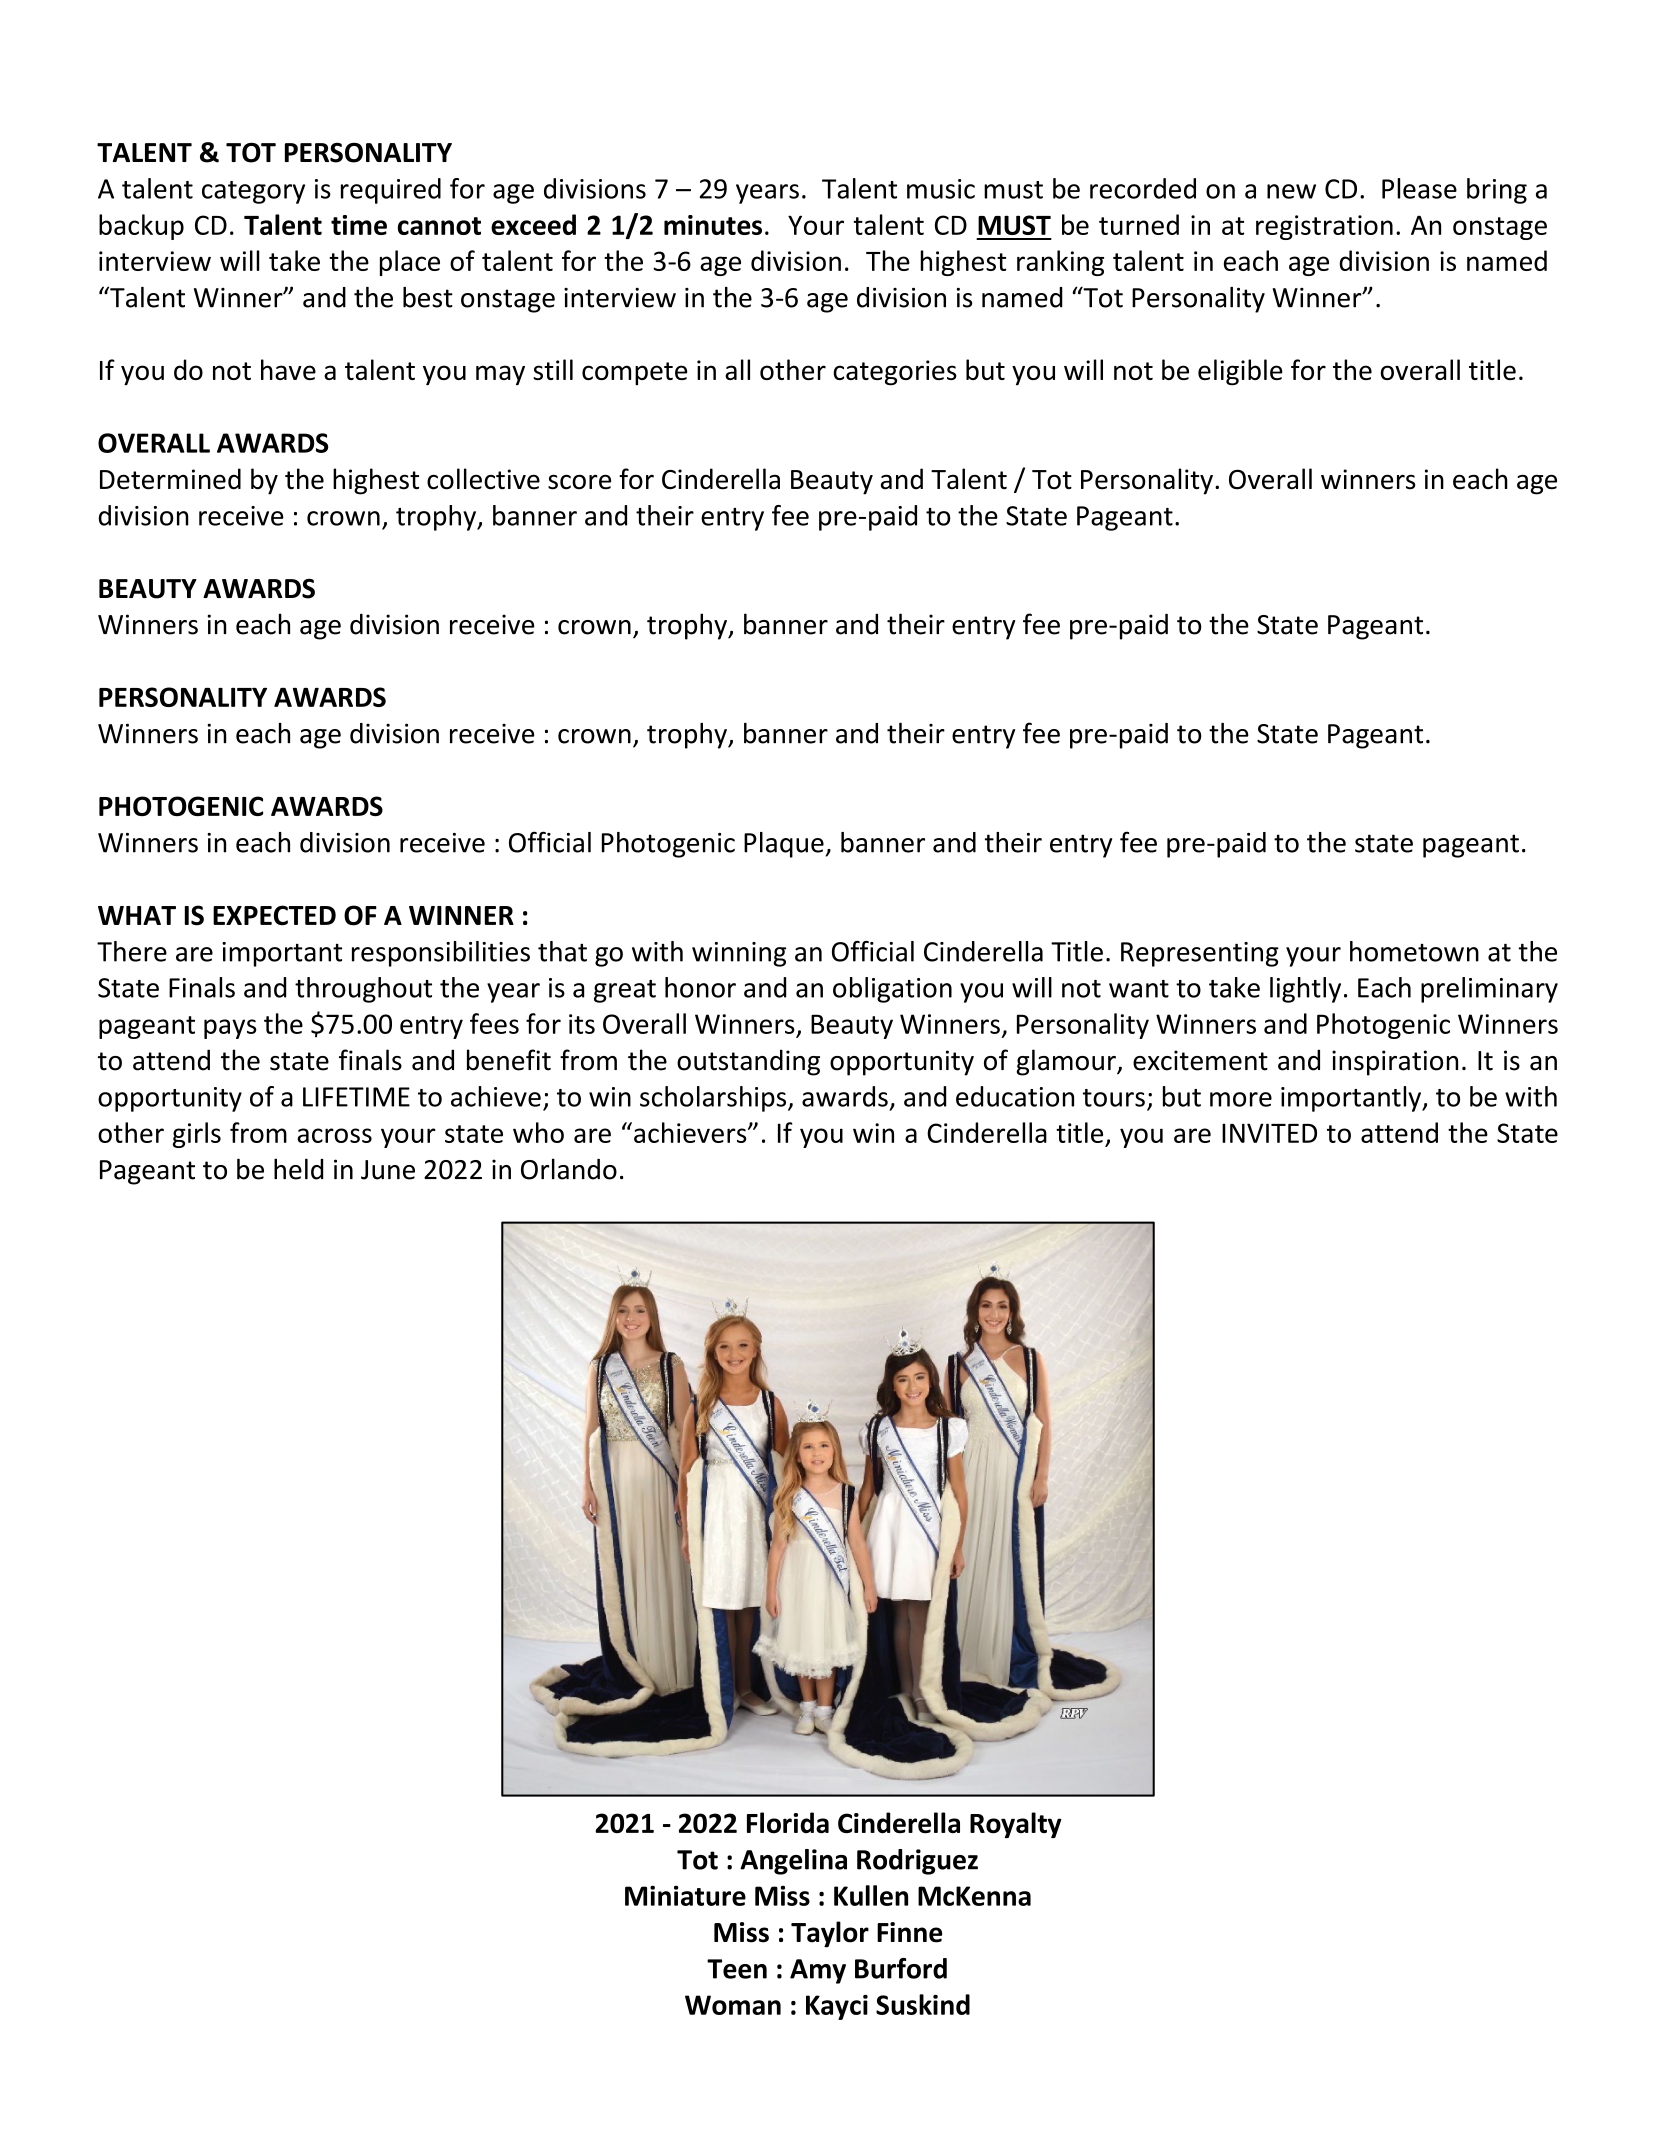 The image size is (1656, 2143). What do you see at coordinates (685, 1895) in the screenshot?
I see `Miniature` at bounding box center [685, 1895].
